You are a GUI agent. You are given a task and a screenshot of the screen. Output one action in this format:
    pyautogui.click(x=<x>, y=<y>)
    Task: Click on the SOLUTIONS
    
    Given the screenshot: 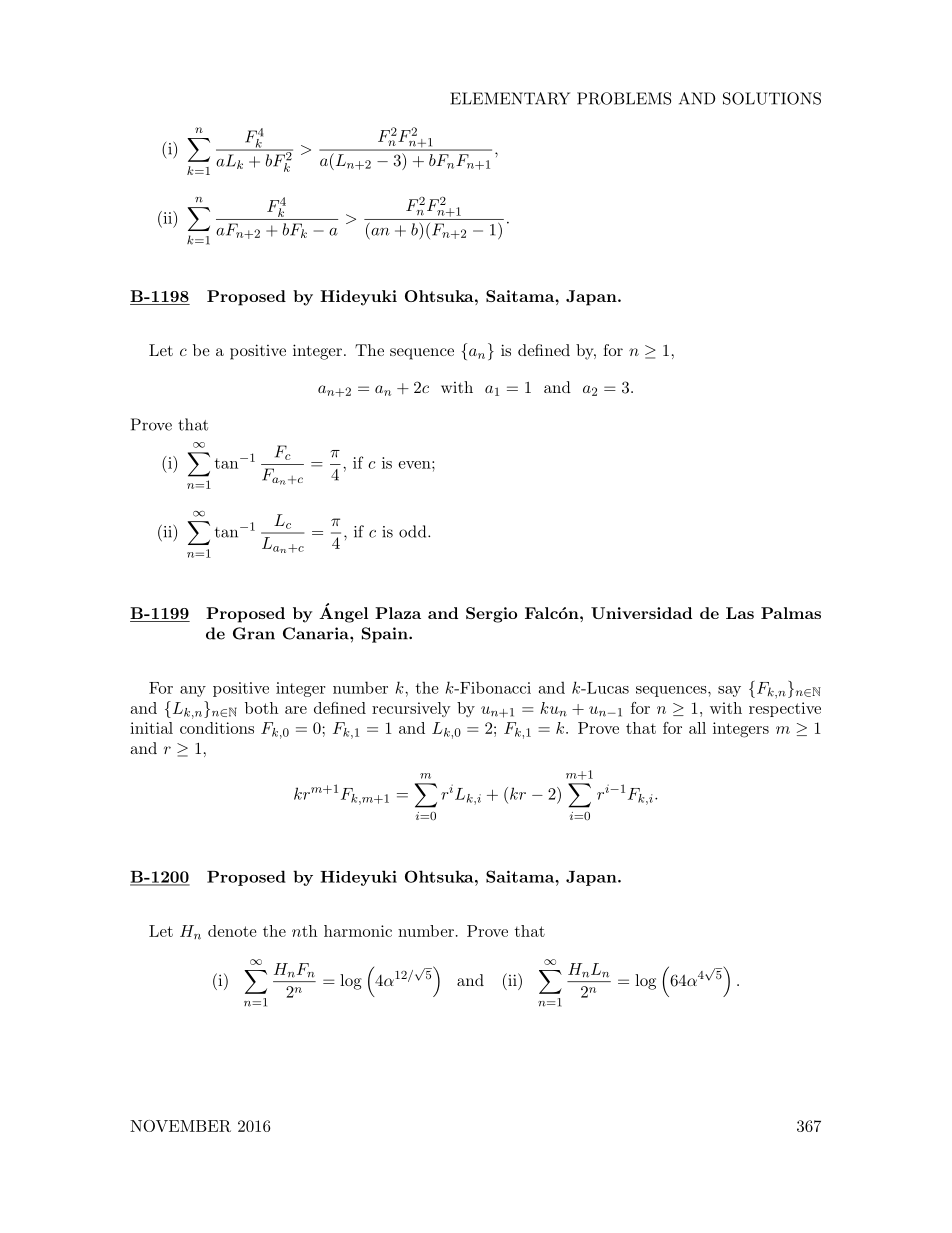 What is the action you would take?
    pyautogui.click(x=772, y=98)
